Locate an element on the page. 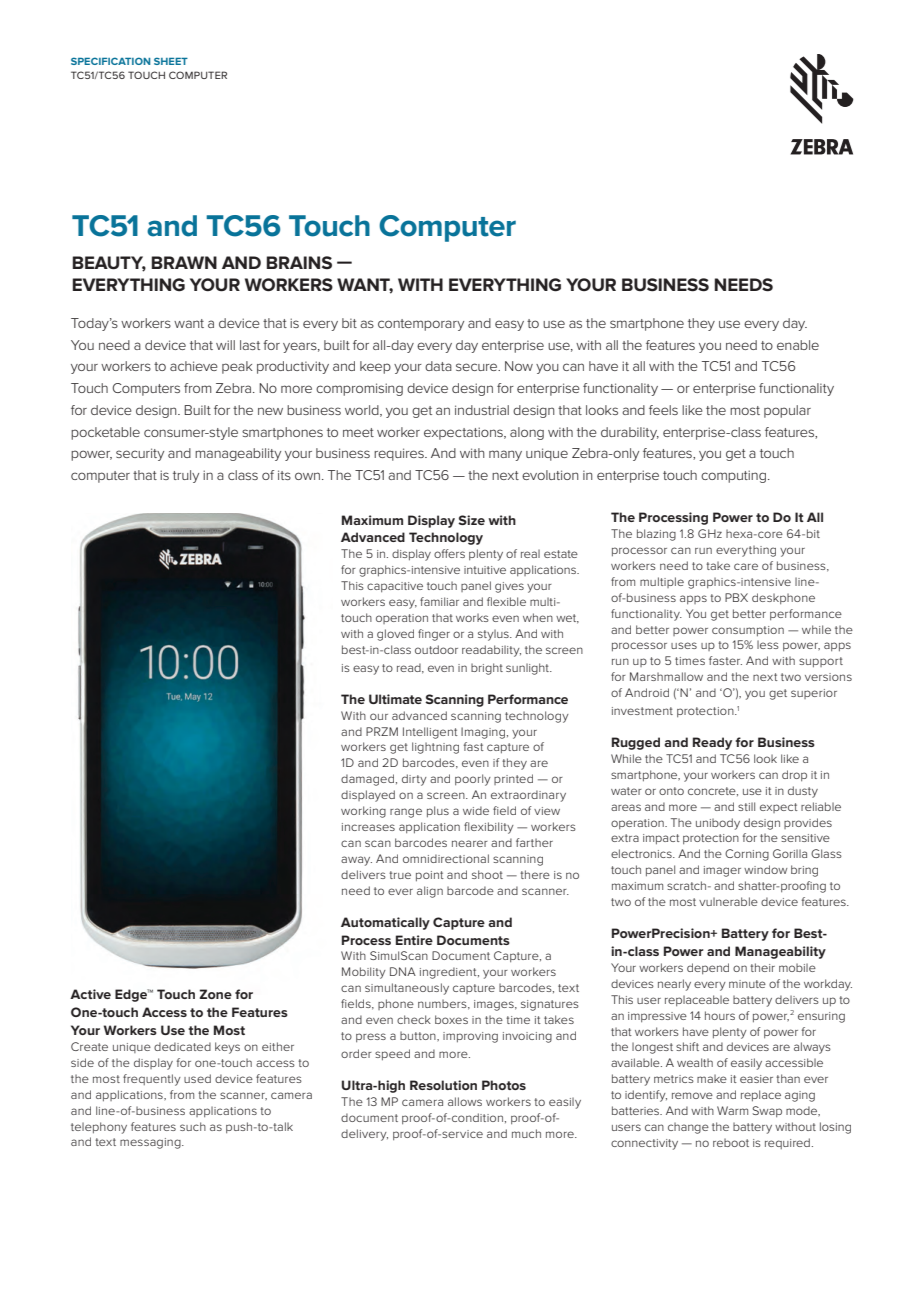 The image size is (924, 1308). truly is located at coordinates (186, 476).
